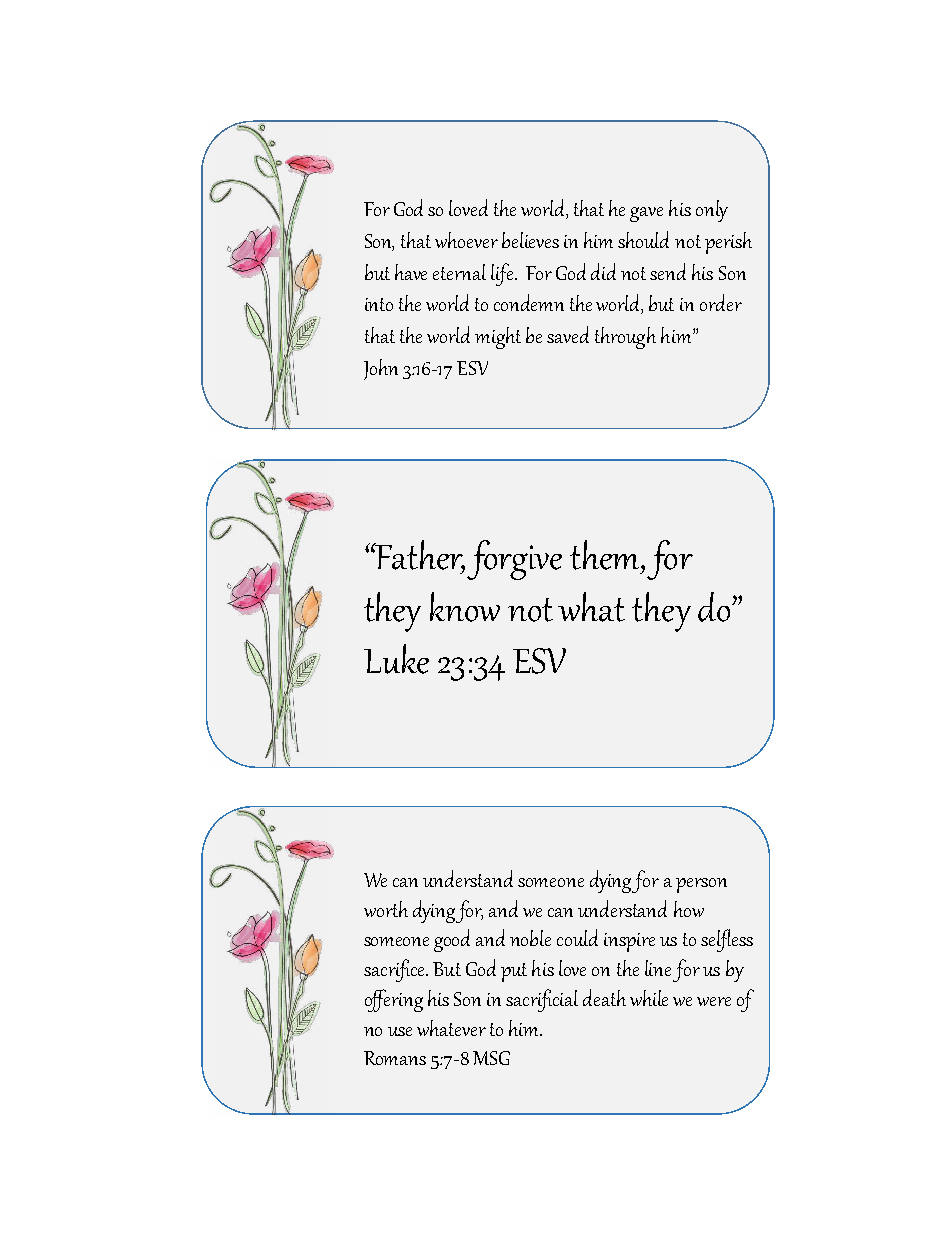 The height and width of the screenshot is (1233, 952). What do you see at coordinates (400, 1031) in the screenshot?
I see `use` at bounding box center [400, 1031].
